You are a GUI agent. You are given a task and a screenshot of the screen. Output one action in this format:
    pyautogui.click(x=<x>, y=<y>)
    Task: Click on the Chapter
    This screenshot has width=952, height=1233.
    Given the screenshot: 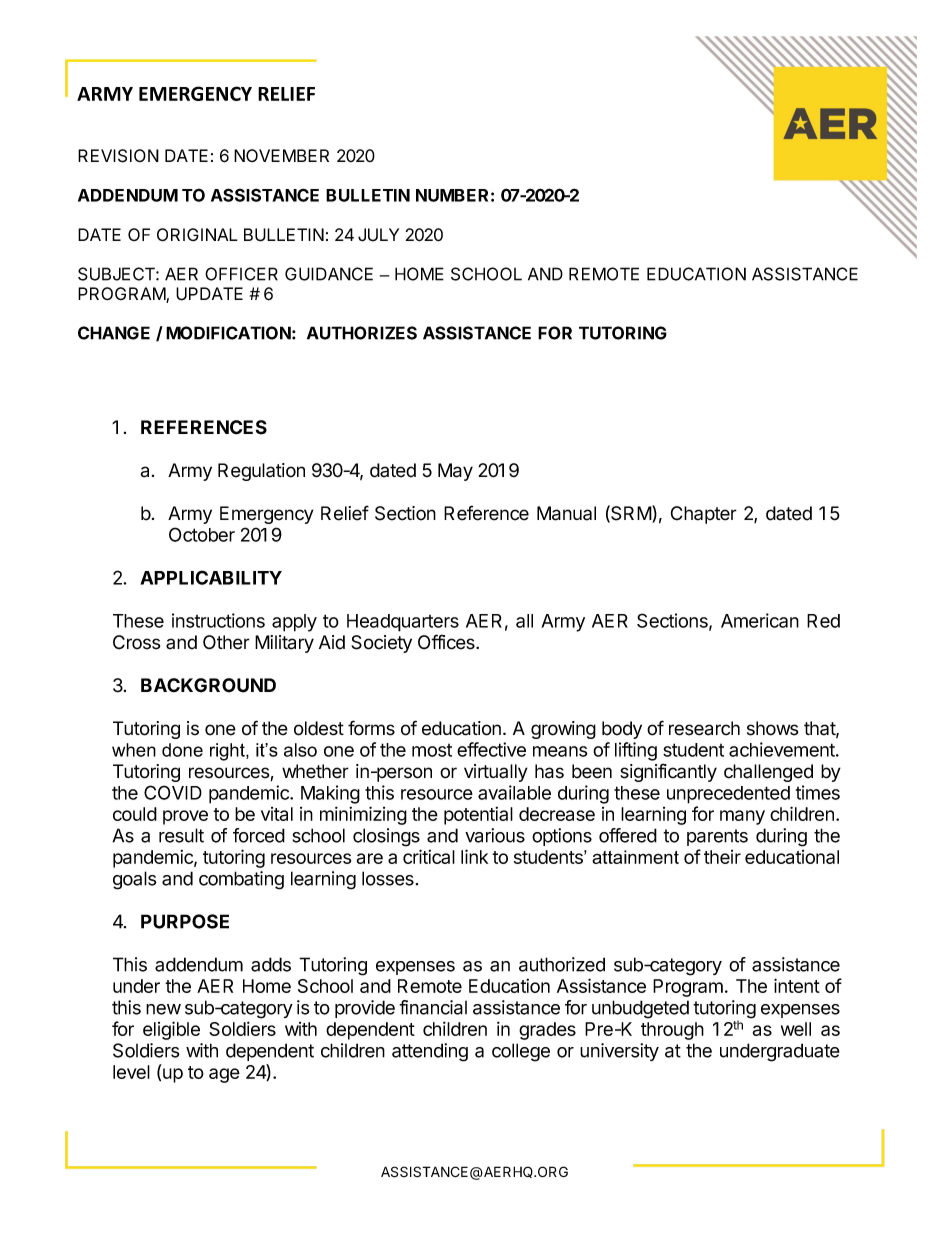 What is the action you would take?
    pyautogui.click(x=704, y=515)
